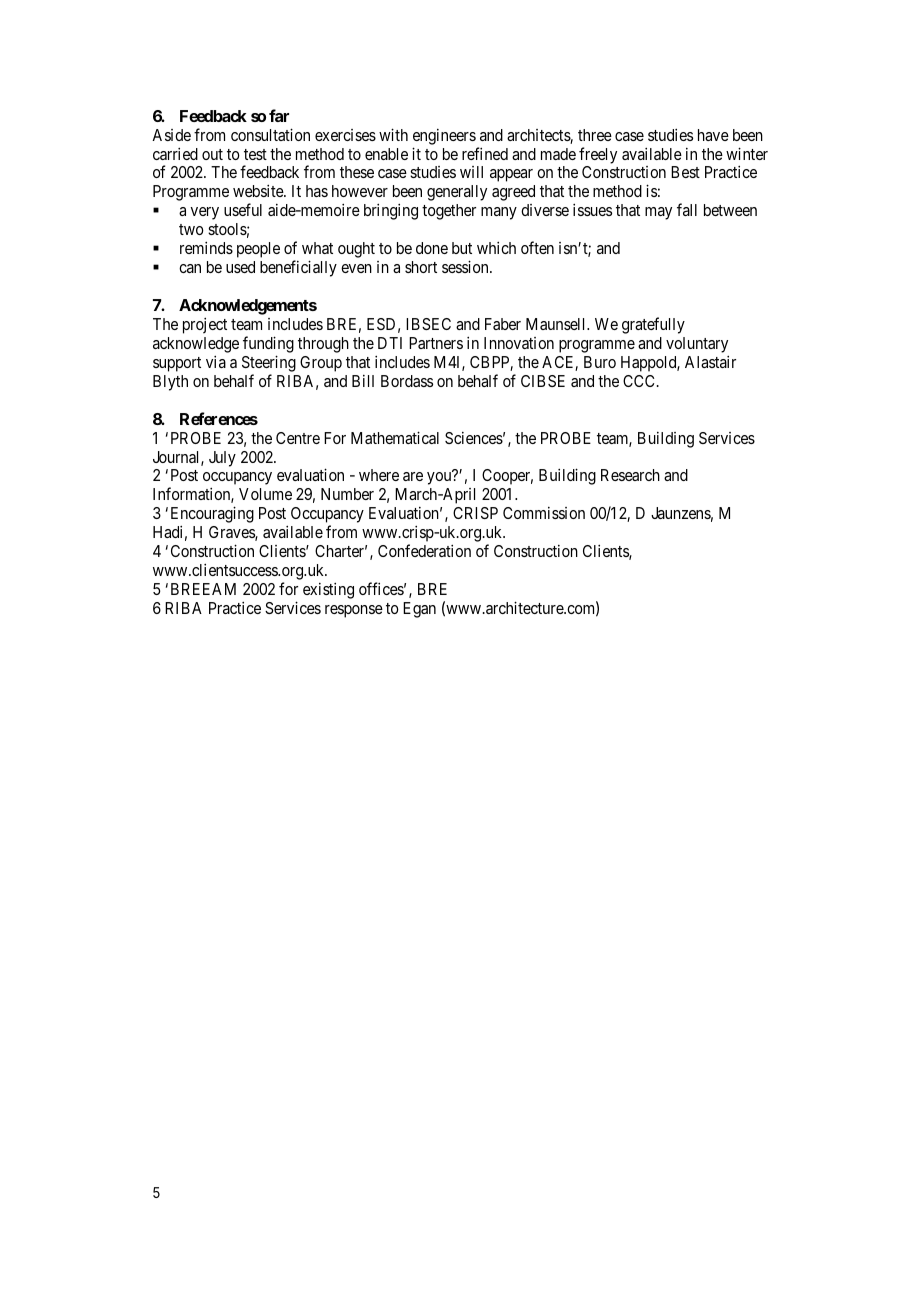 The height and width of the screenshot is (1308, 924). Describe the element at coordinates (328, 590) in the screenshot. I see `existing` at that location.
